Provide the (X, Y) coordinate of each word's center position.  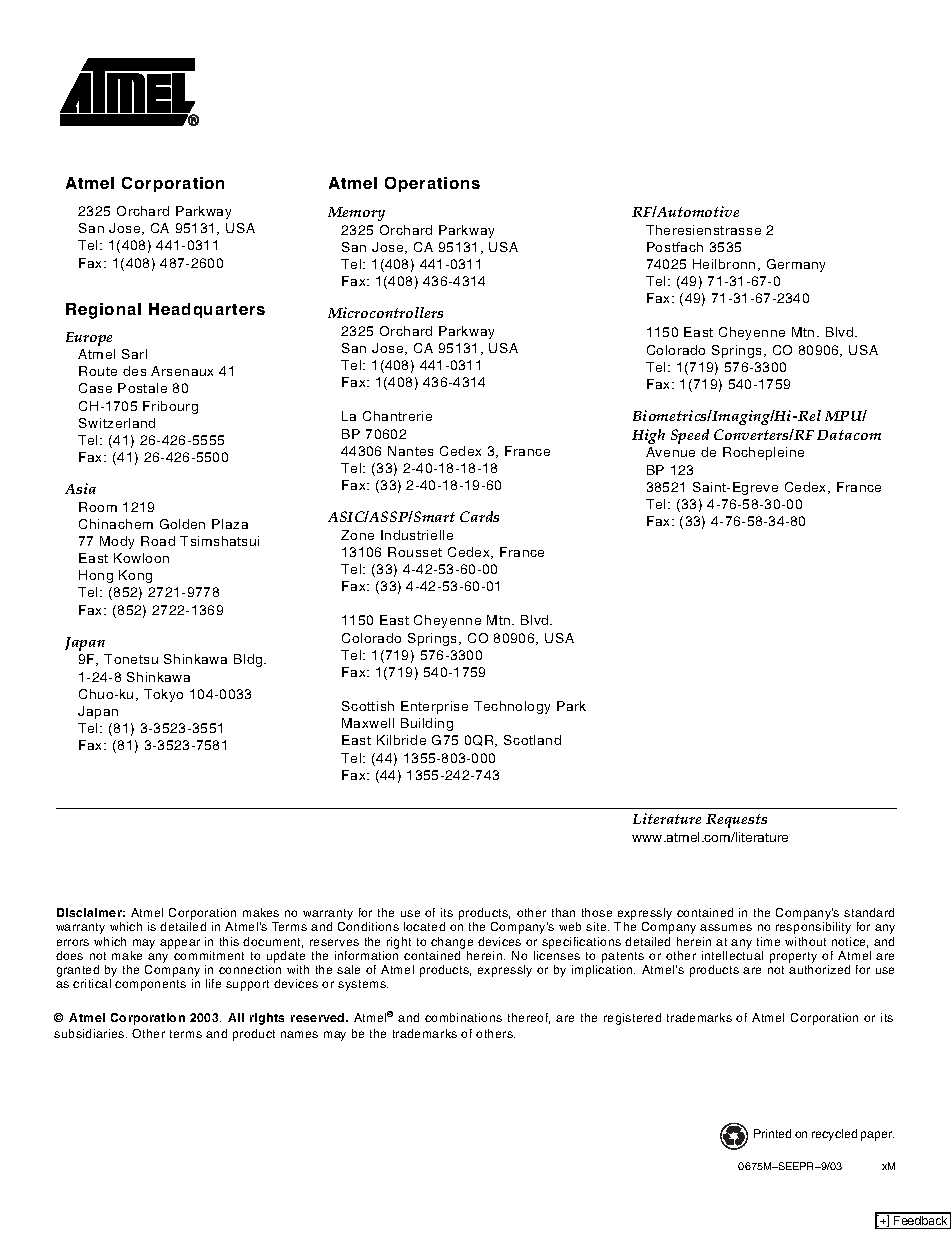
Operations (432, 184)
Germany (796, 265)
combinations (463, 1017)
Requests (736, 821)
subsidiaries (90, 1033)
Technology (512, 707)
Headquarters (207, 310)
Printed (772, 1133)
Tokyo (163, 695)
